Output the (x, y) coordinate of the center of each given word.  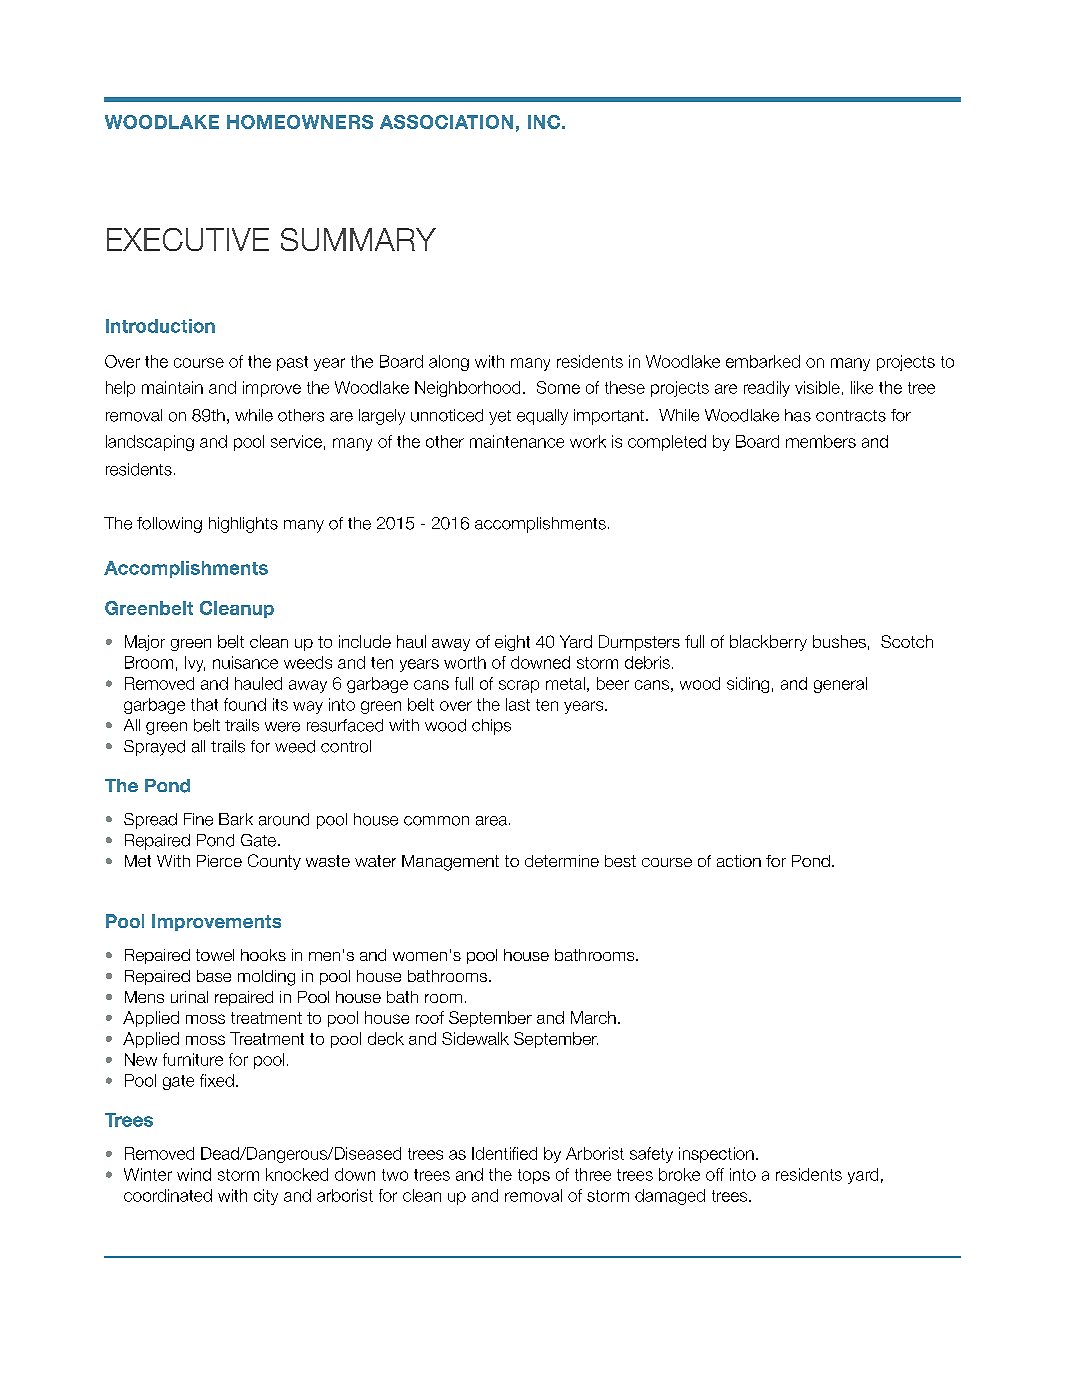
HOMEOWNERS (300, 122)
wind (194, 1174)
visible (817, 387)
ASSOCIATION (446, 122)
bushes (839, 641)
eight (512, 643)
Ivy (195, 664)
